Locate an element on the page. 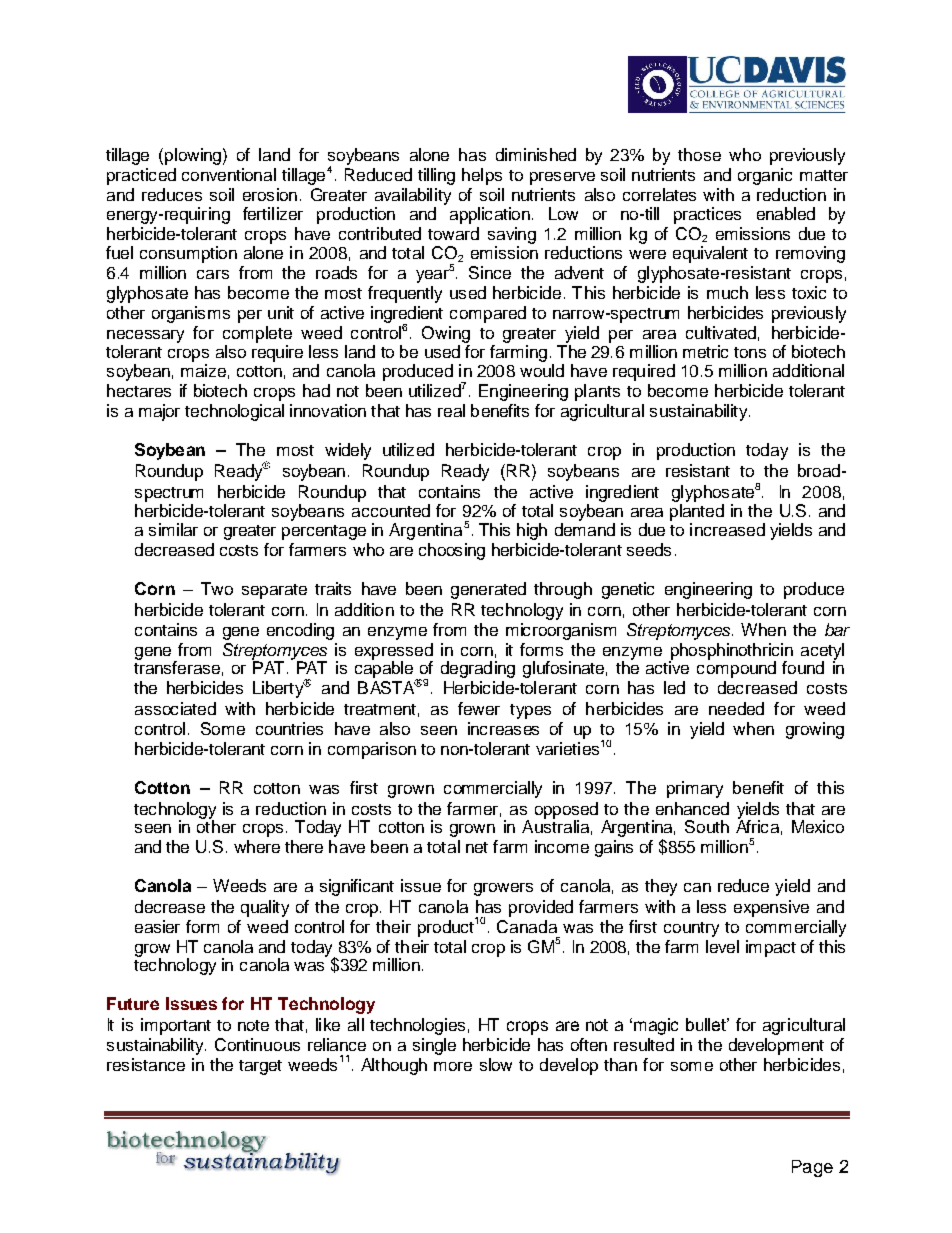 The height and width of the page is (1233, 952). conventional is located at coordinates (229, 174).
